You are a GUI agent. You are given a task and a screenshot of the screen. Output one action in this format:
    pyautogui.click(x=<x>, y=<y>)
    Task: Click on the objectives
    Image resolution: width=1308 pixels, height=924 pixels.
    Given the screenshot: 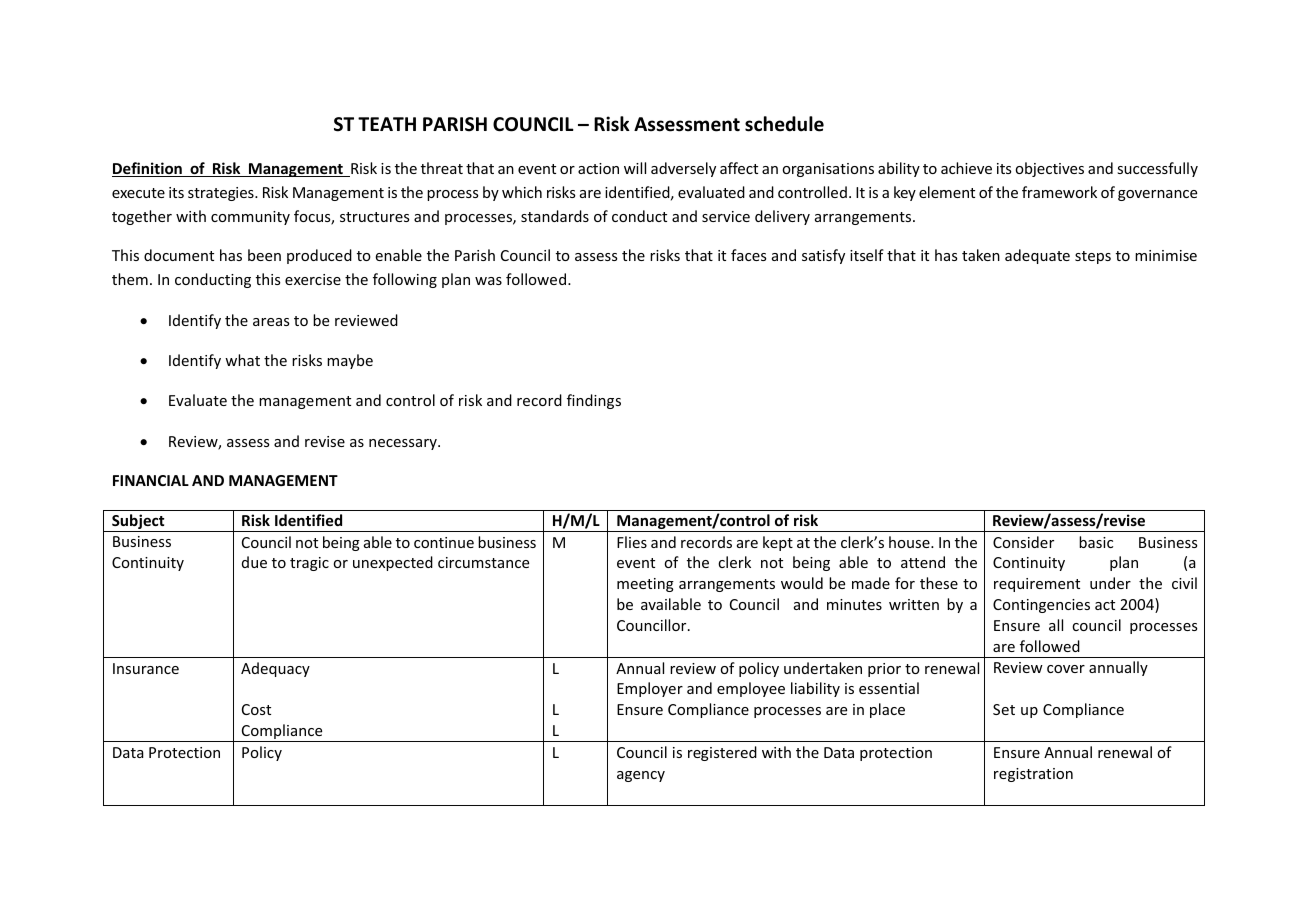 What is the action you would take?
    pyautogui.click(x=1049, y=169)
